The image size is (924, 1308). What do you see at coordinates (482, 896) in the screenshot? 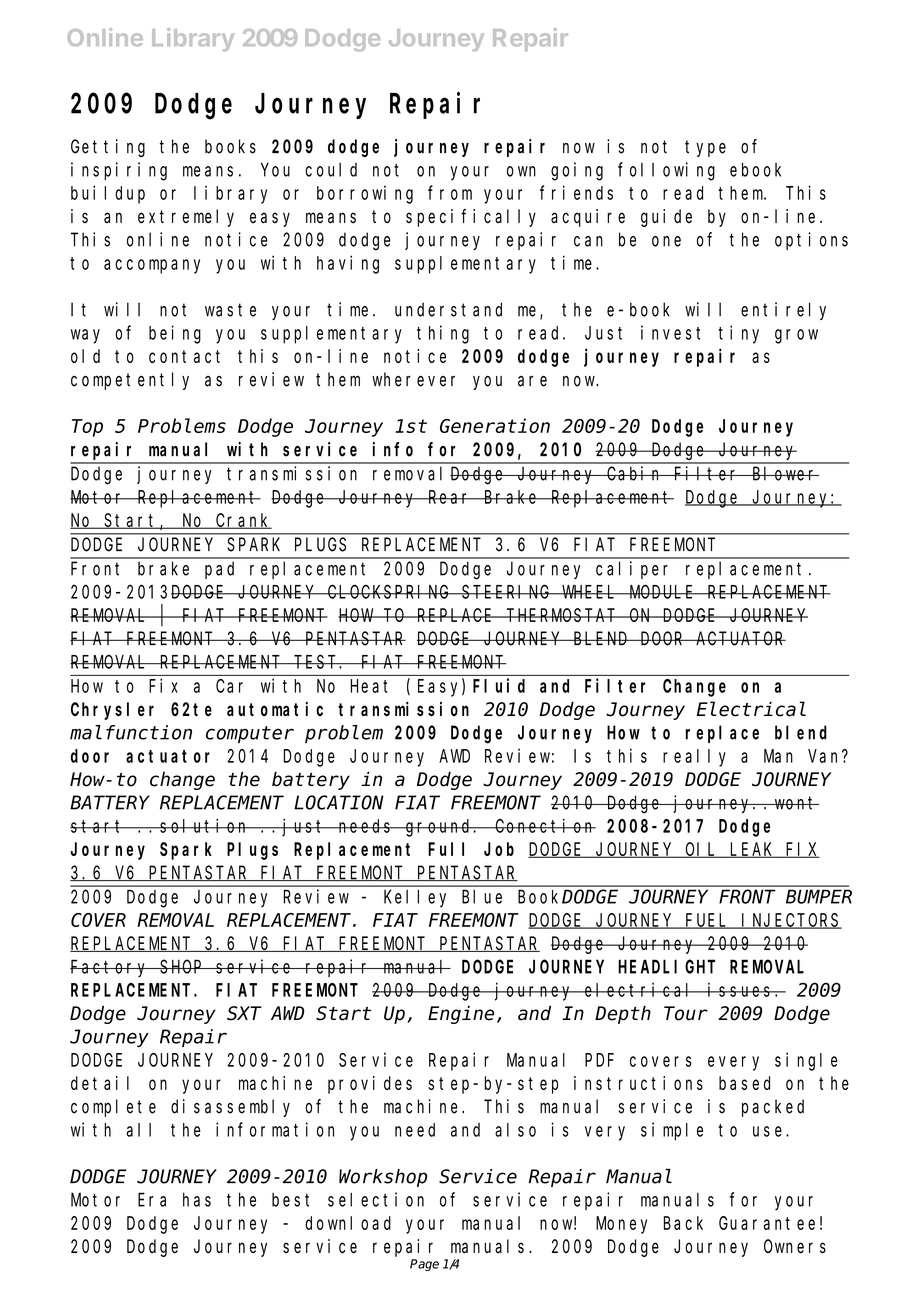
I see `Blue` at bounding box center [482, 896].
